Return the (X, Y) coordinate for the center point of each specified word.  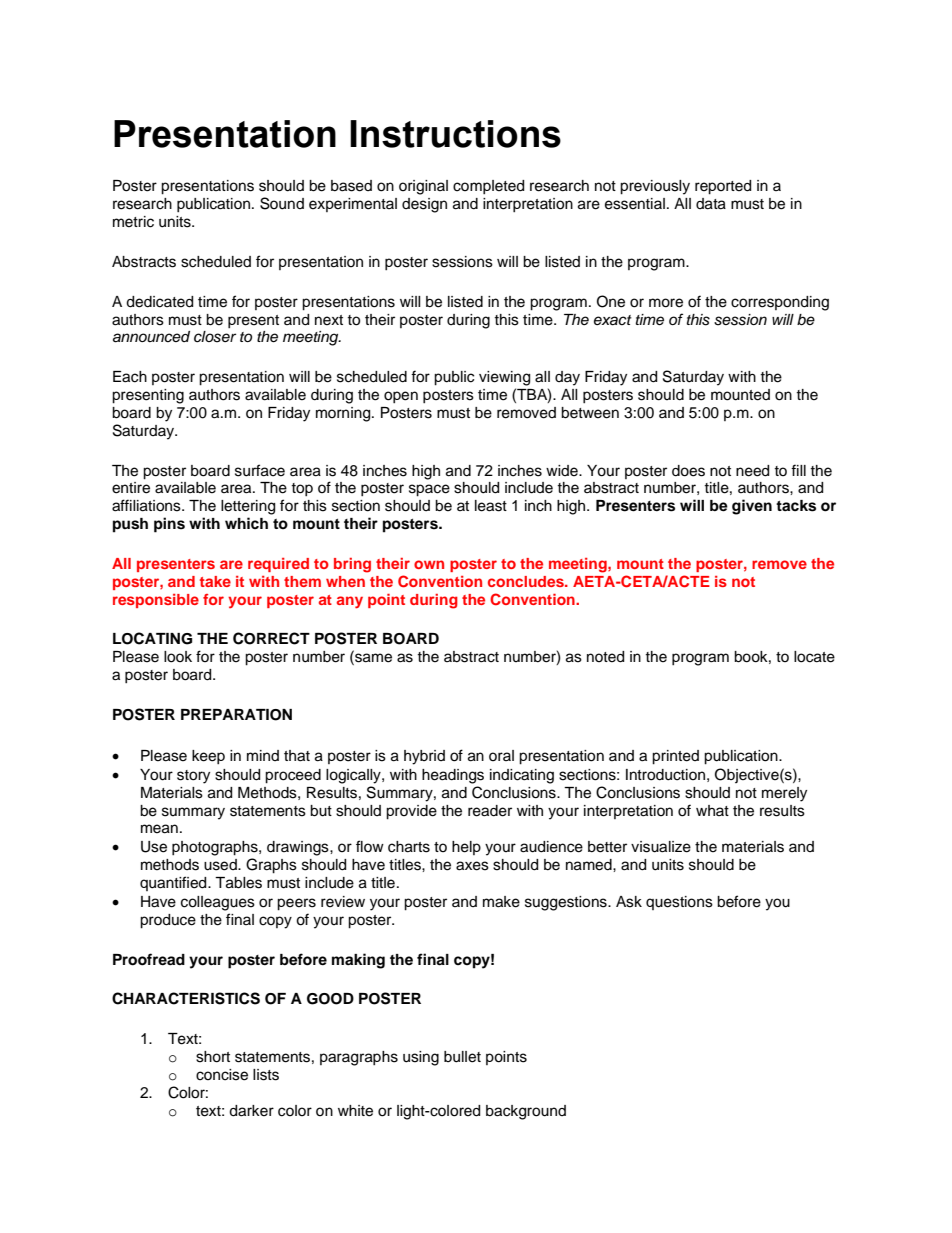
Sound (282, 203)
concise (222, 1075)
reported (723, 187)
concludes (527, 581)
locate (814, 657)
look (178, 657)
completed (488, 187)
